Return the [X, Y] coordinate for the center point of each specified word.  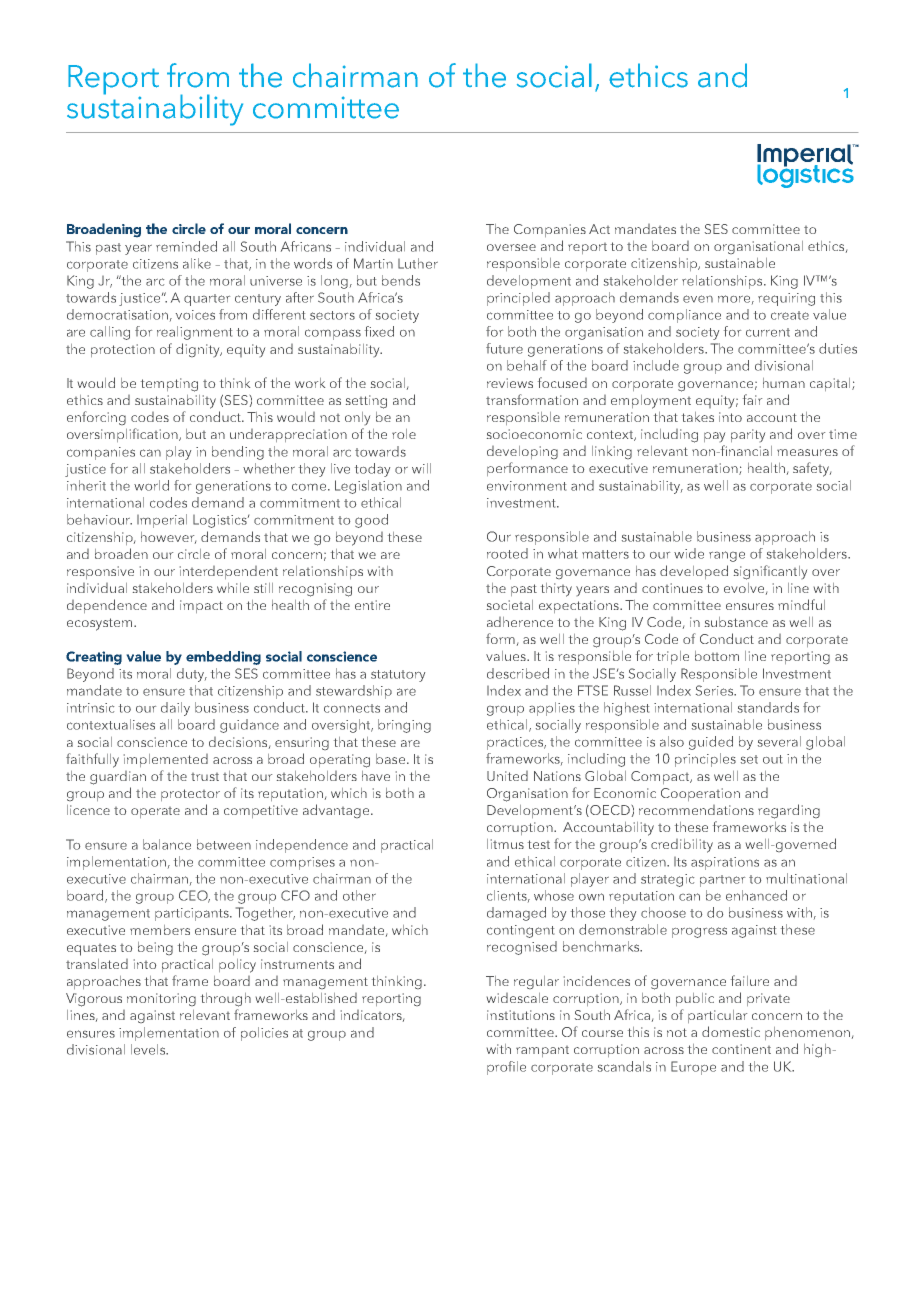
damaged [516, 914]
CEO [194, 896]
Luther [418, 263]
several [779, 741]
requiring [786, 299]
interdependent [229, 572]
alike [197, 263]
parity [748, 435]
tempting [169, 385]
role [404, 434]
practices [516, 743]
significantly [770, 572]
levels [149, 1049]
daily [175, 709]
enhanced [756, 895]
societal [510, 605]
